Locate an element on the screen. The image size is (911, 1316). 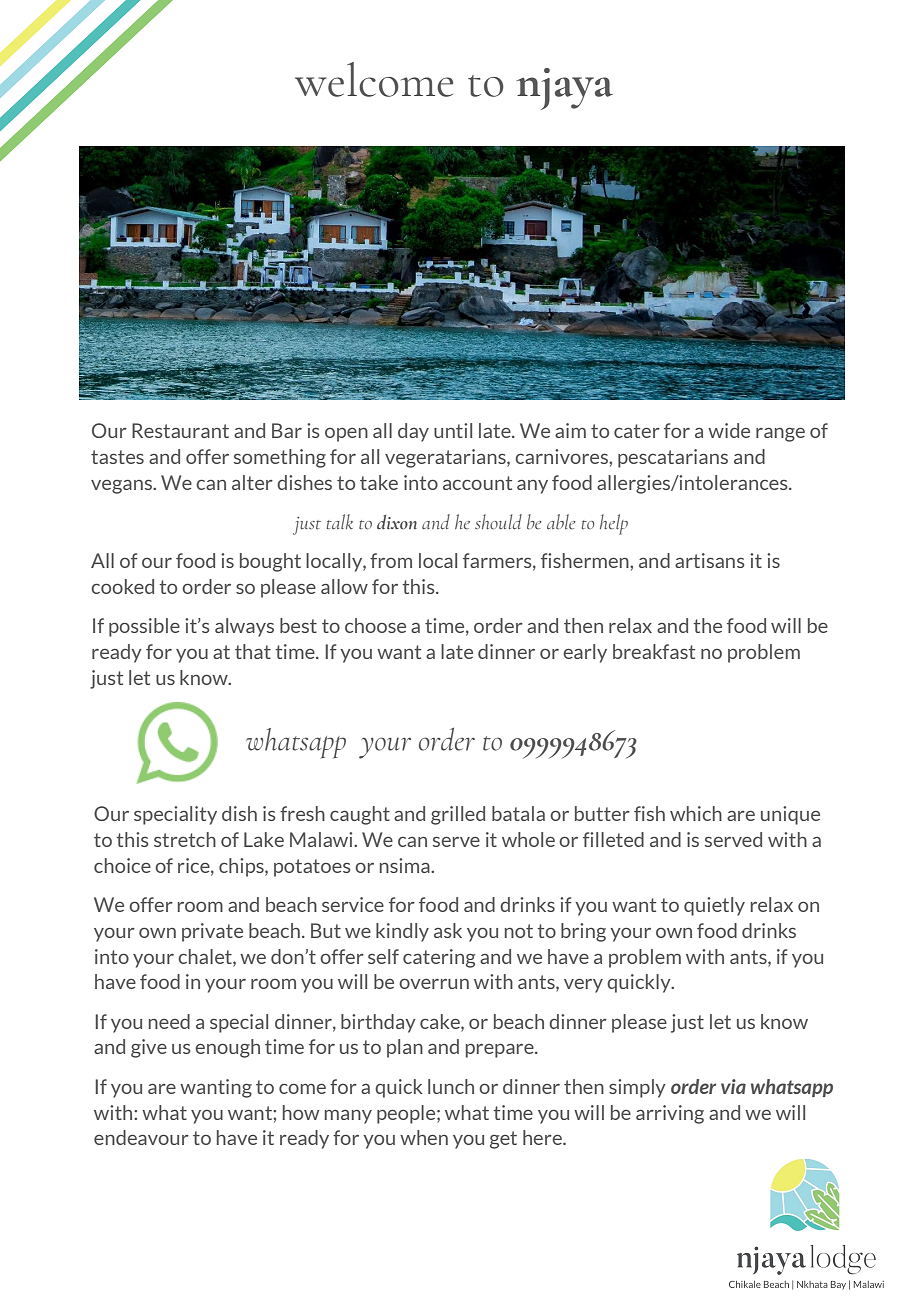
when is located at coordinates (424, 1137).
